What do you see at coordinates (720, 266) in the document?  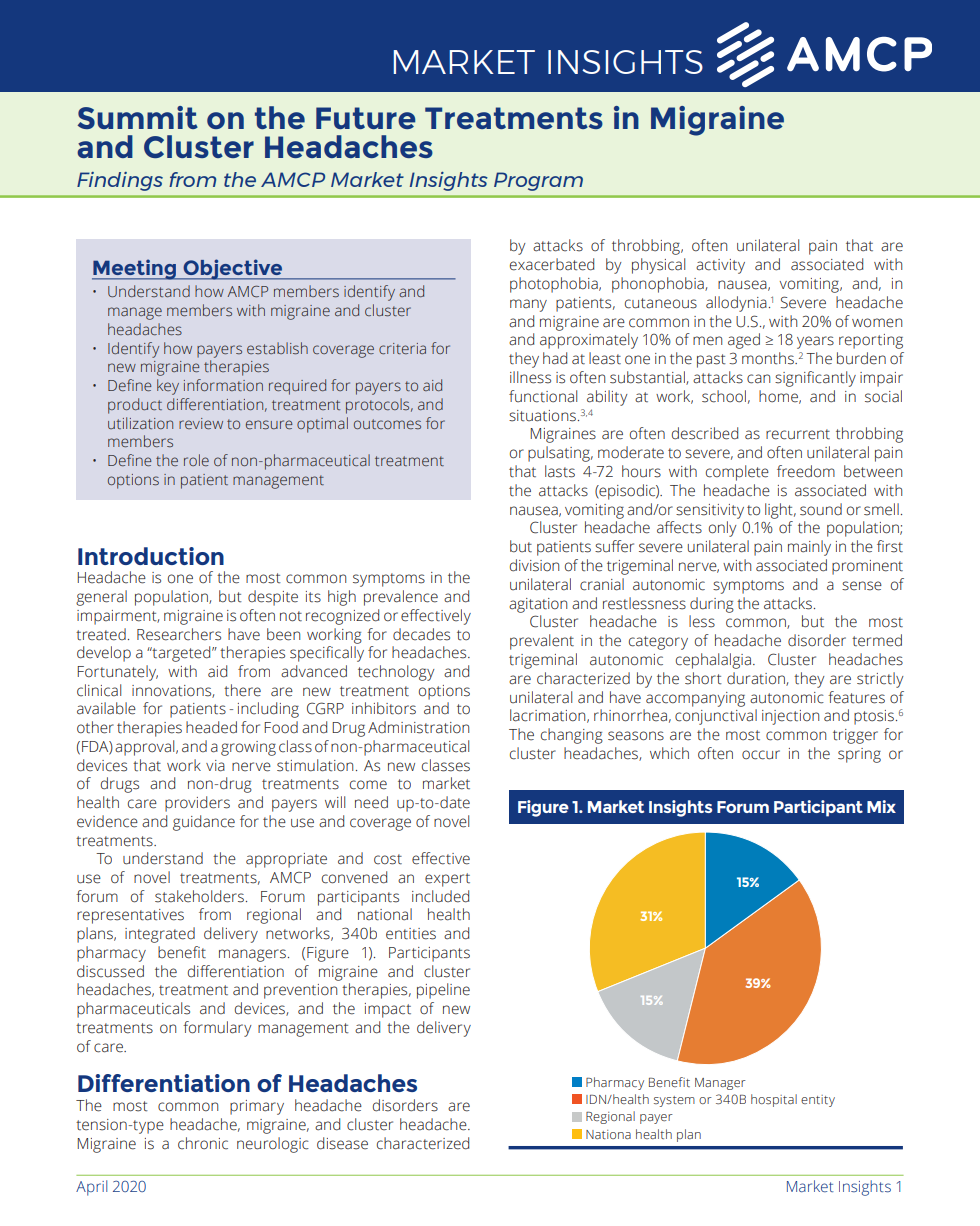 I see `activity` at bounding box center [720, 266].
